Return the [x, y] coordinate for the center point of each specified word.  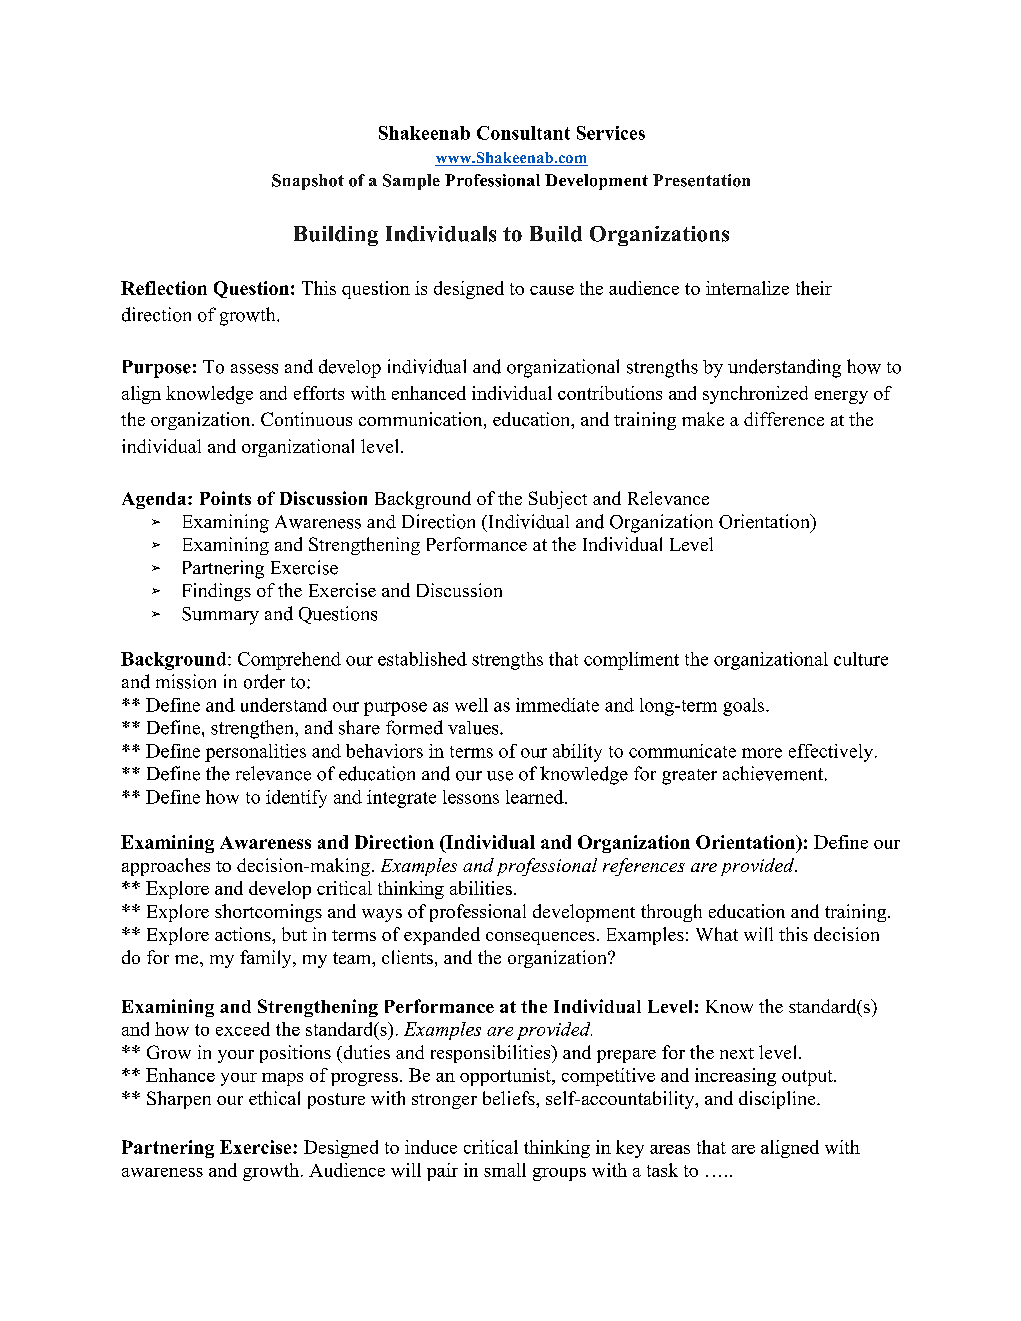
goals [745, 707]
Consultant [523, 133]
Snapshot [308, 182]
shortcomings [268, 913]
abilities [481, 888]
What [717, 934]
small [505, 1170]
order [264, 681]
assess [254, 369]
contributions [610, 393]
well [471, 705]
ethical [274, 1098]
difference [784, 419]
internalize [747, 288]
